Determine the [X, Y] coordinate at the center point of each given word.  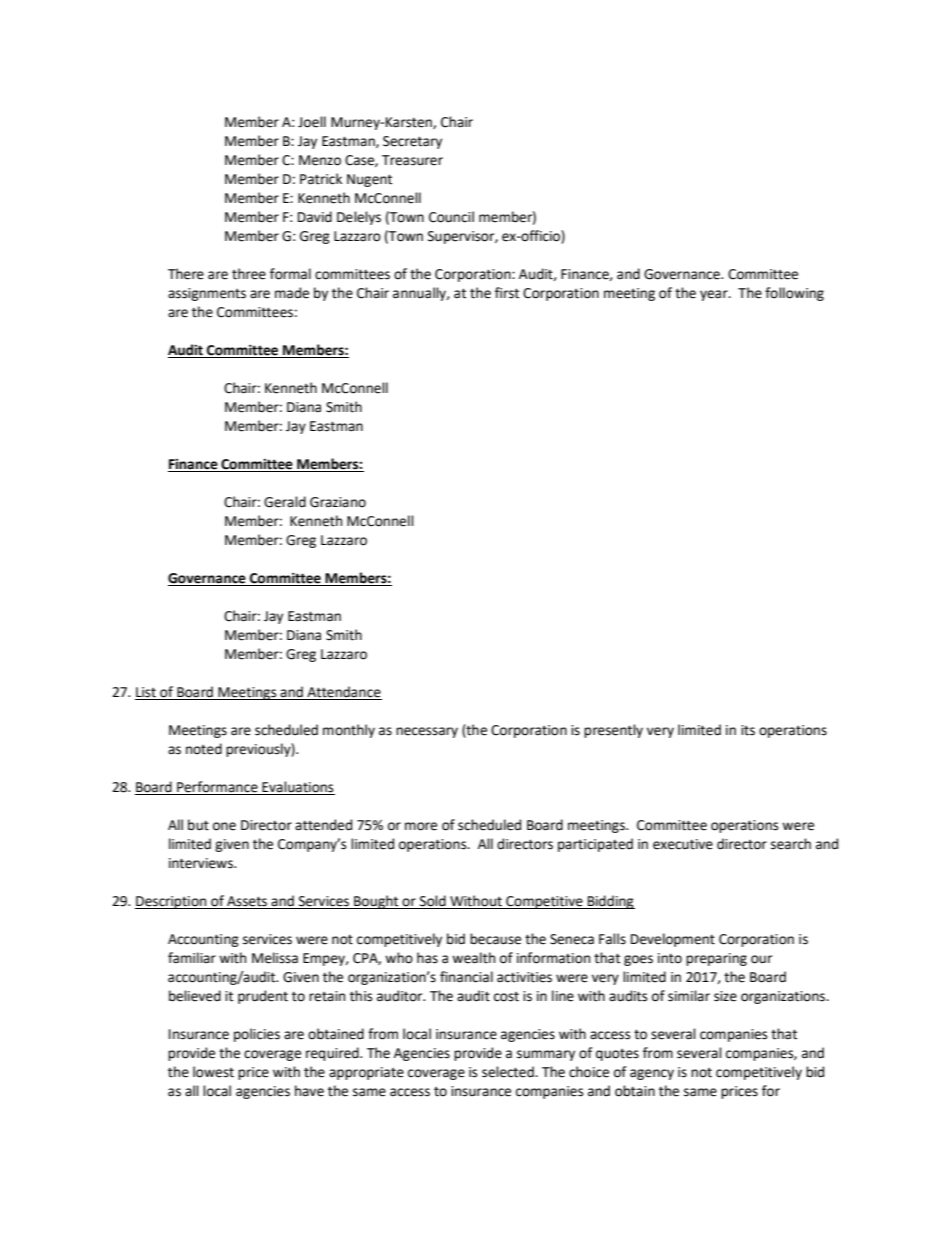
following [794, 294]
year [715, 295]
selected [509, 1072]
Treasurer [412, 160]
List [146, 693]
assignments [207, 294]
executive [683, 844]
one [224, 826]
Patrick [321, 179]
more [421, 826]
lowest [213, 1072]
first [507, 293]
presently [613, 731]
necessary [427, 732]
